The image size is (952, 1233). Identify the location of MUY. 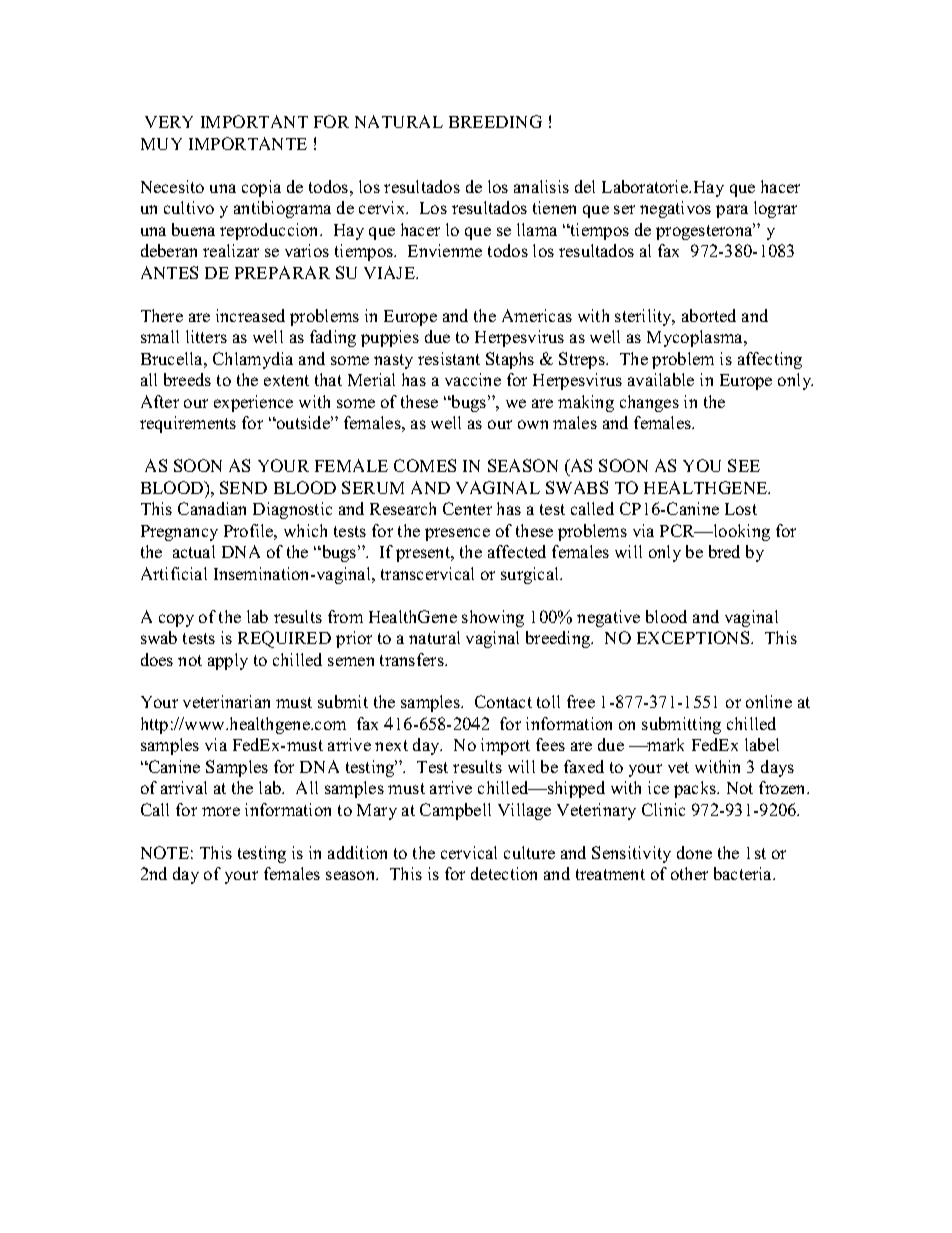
(161, 144).
